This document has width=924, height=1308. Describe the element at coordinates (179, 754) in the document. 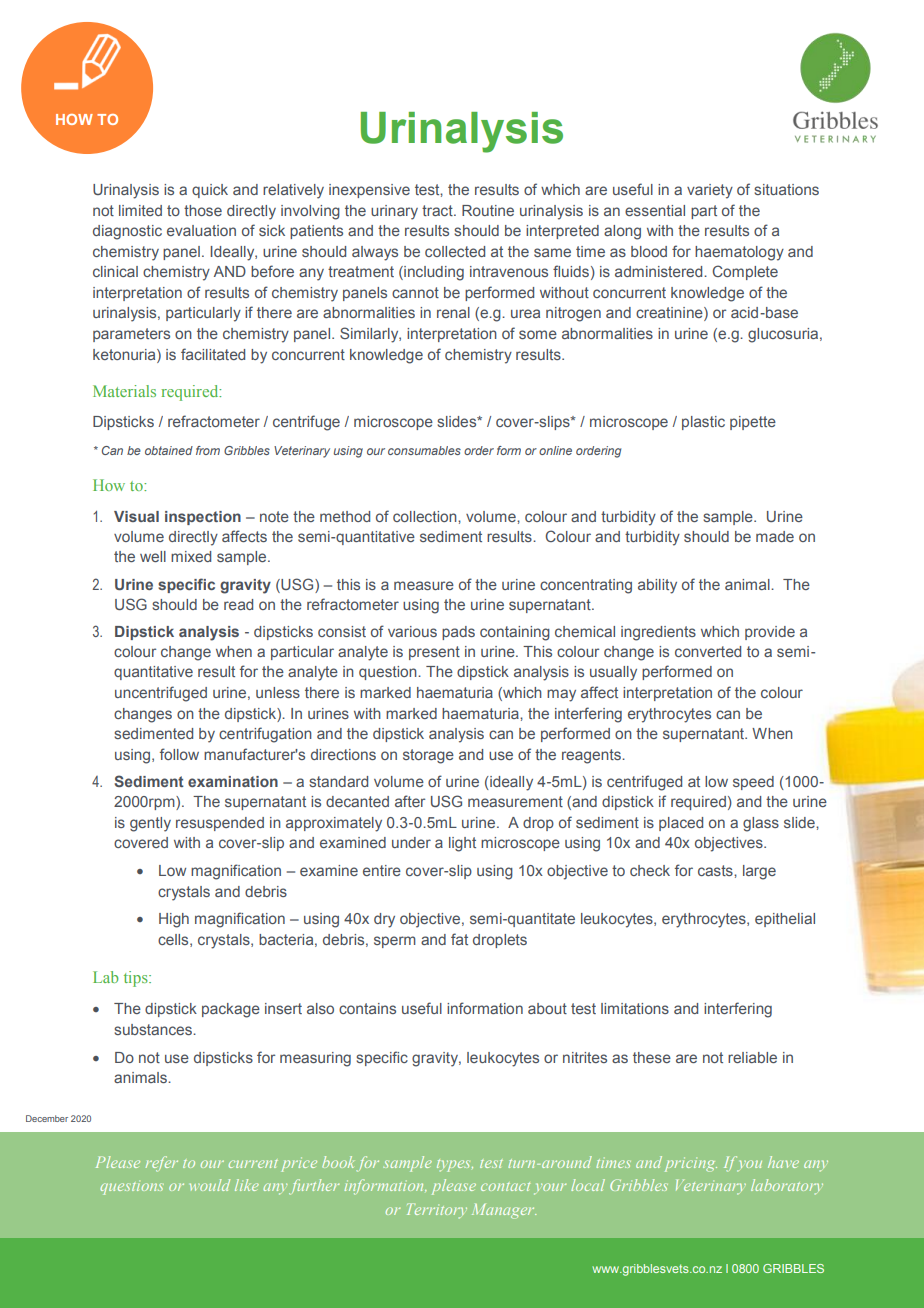

I see `follow` at that location.
